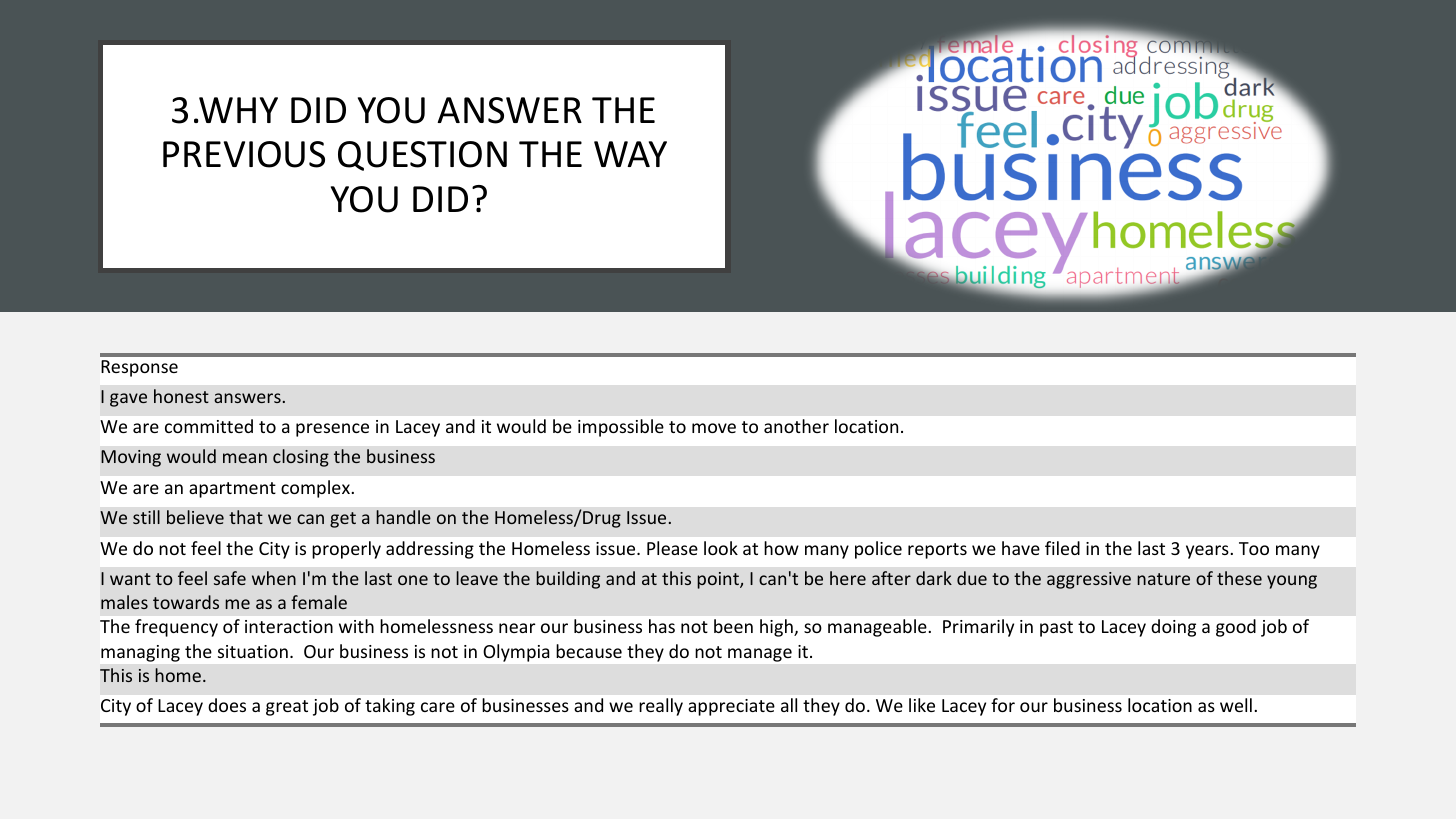 The width and height of the image is (1456, 819). What do you see at coordinates (721, 548) in the image?
I see `look` at bounding box center [721, 548].
